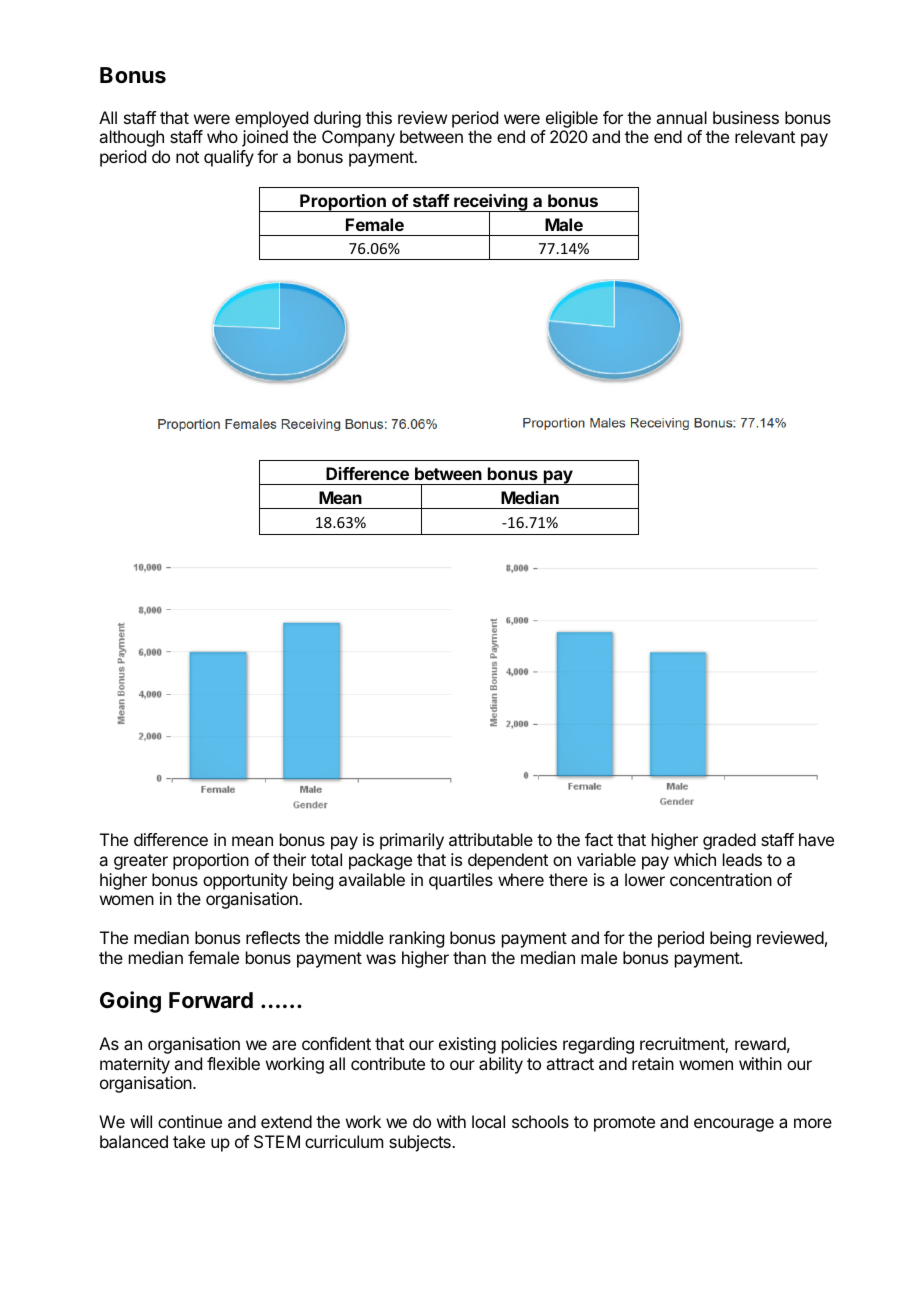 This screenshot has height=1308, width=924. What do you see at coordinates (491, 203) in the screenshot?
I see `receiving` at bounding box center [491, 203].
